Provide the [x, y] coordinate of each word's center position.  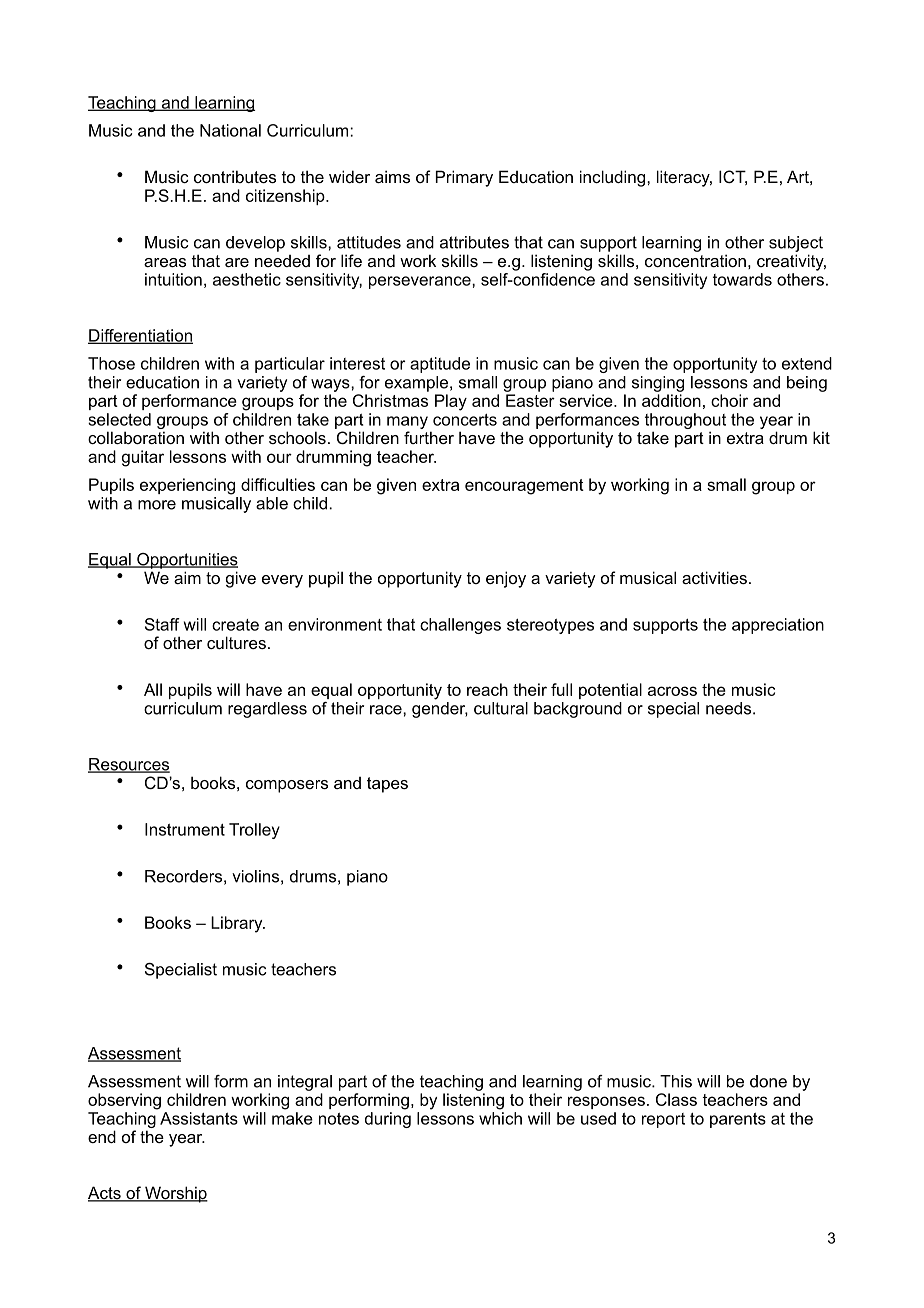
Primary [464, 178]
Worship [175, 1194]
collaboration [136, 437]
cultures [236, 642]
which [500, 1118]
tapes [387, 785]
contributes [235, 176]
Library [238, 924]
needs [728, 708]
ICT [733, 177]
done [768, 1081]
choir [729, 400]
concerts [465, 420]
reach [487, 689]
